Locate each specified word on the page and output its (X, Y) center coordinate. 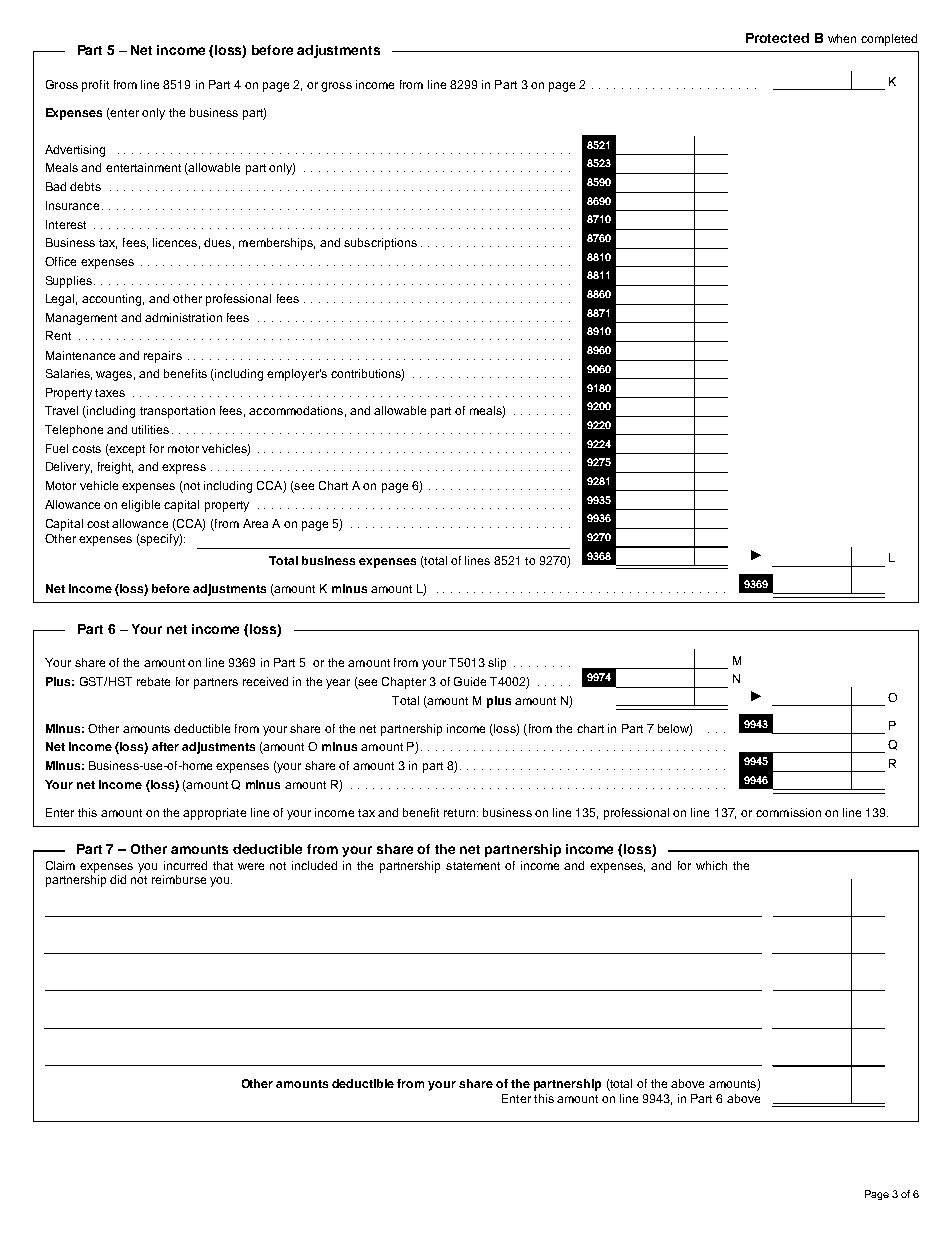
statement (473, 866)
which (711, 865)
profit (95, 86)
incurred (185, 865)
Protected (777, 38)
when (842, 38)
